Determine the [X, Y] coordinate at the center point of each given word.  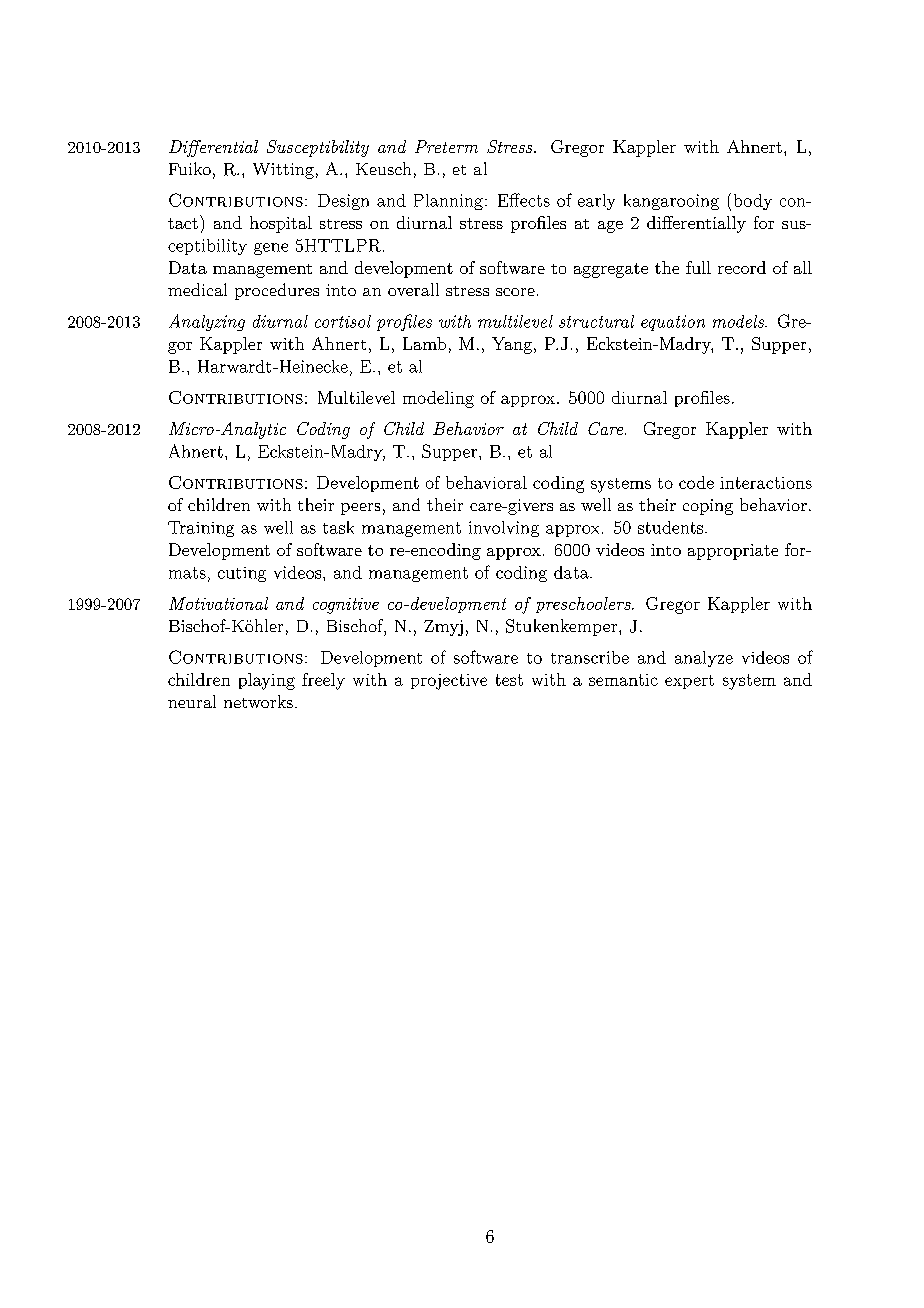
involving [504, 529]
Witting [283, 171]
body [753, 202]
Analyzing [207, 322]
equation [673, 323]
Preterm [446, 146]
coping [708, 507]
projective [449, 682]
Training [201, 529]
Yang [512, 345]
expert [689, 682]
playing [267, 681]
